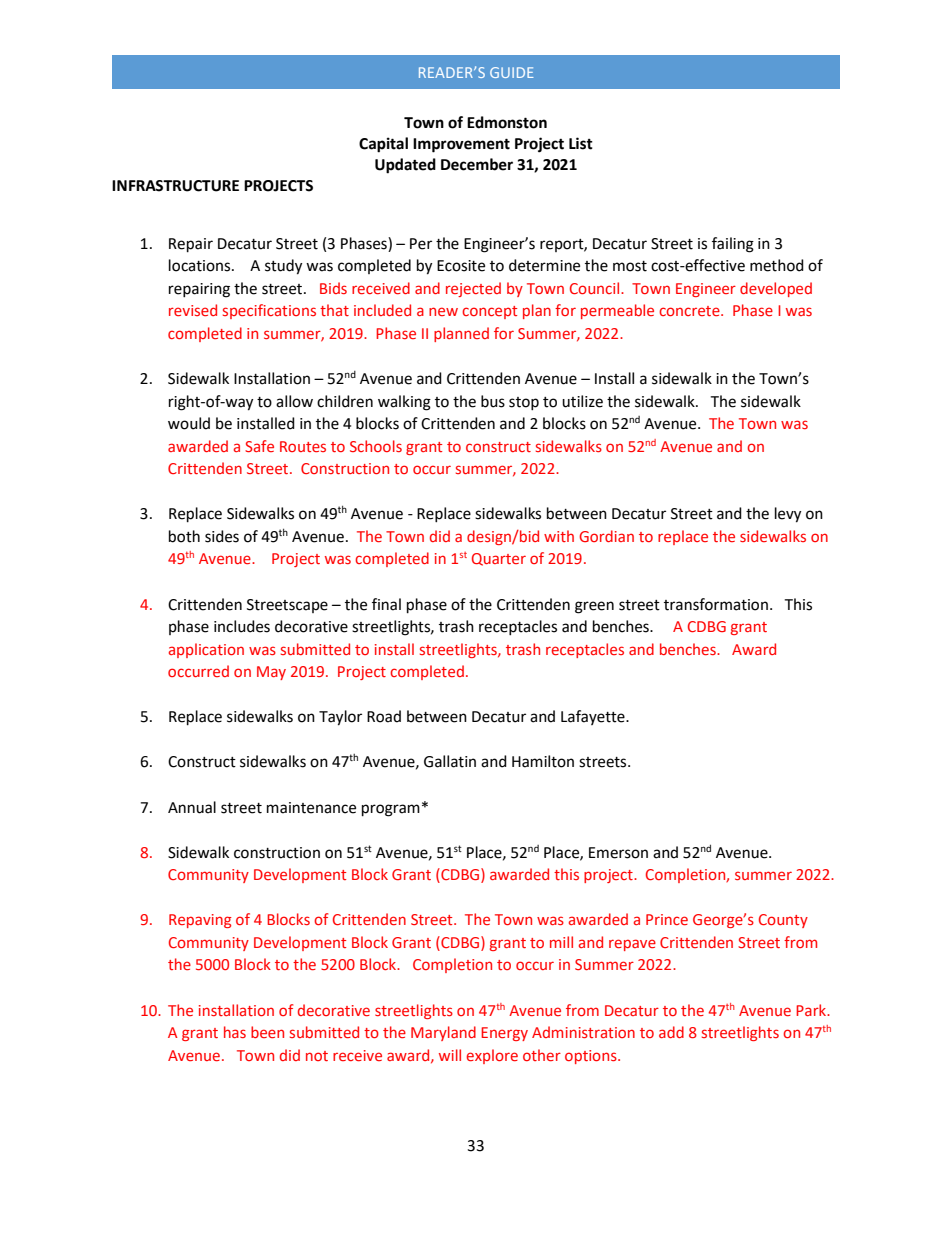 This page has width=952, height=1233. Describe the element at coordinates (504, 1034) in the page. I see `Energy` at that location.
